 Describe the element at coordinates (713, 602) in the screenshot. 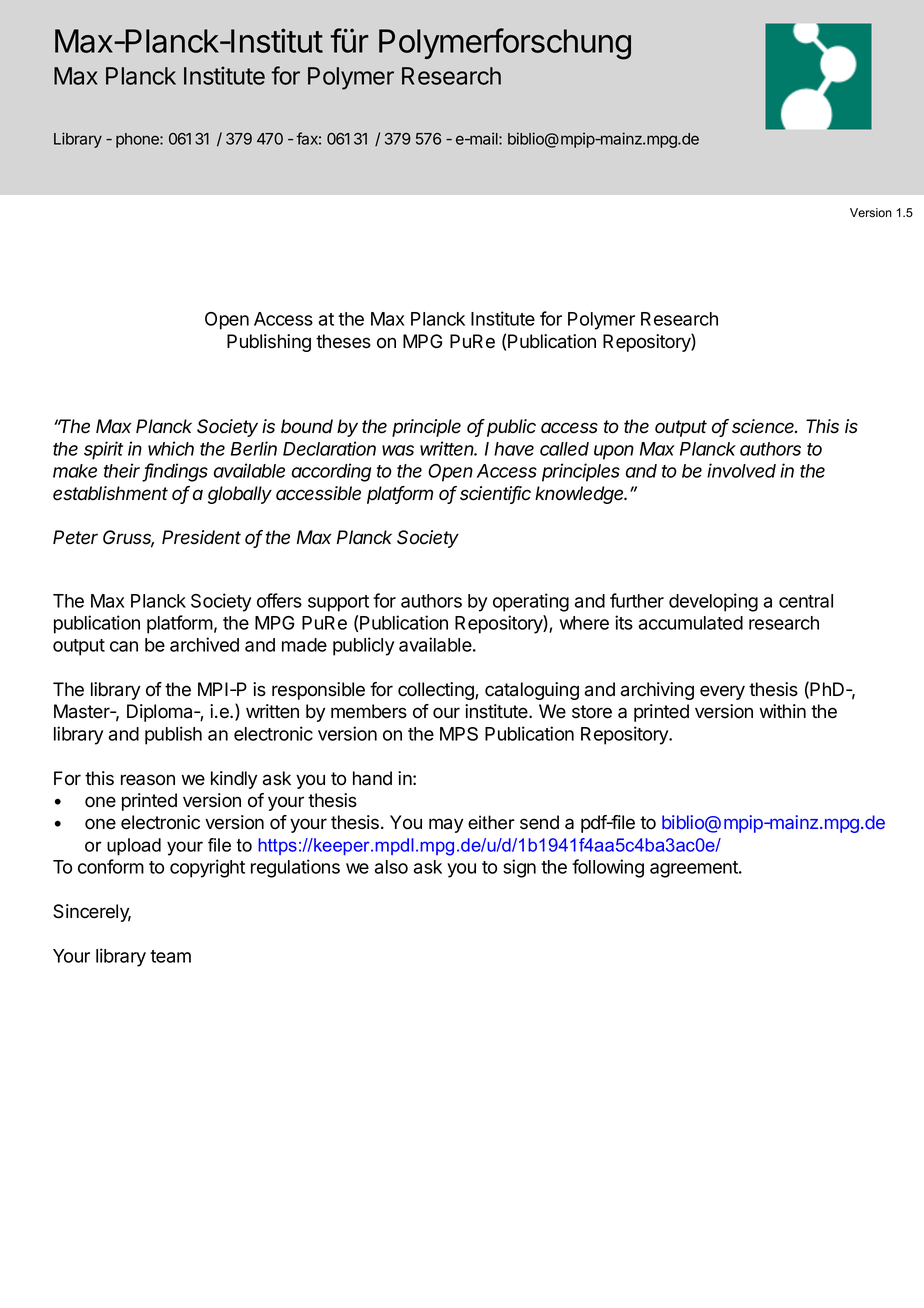

I see `developing` at that location.
